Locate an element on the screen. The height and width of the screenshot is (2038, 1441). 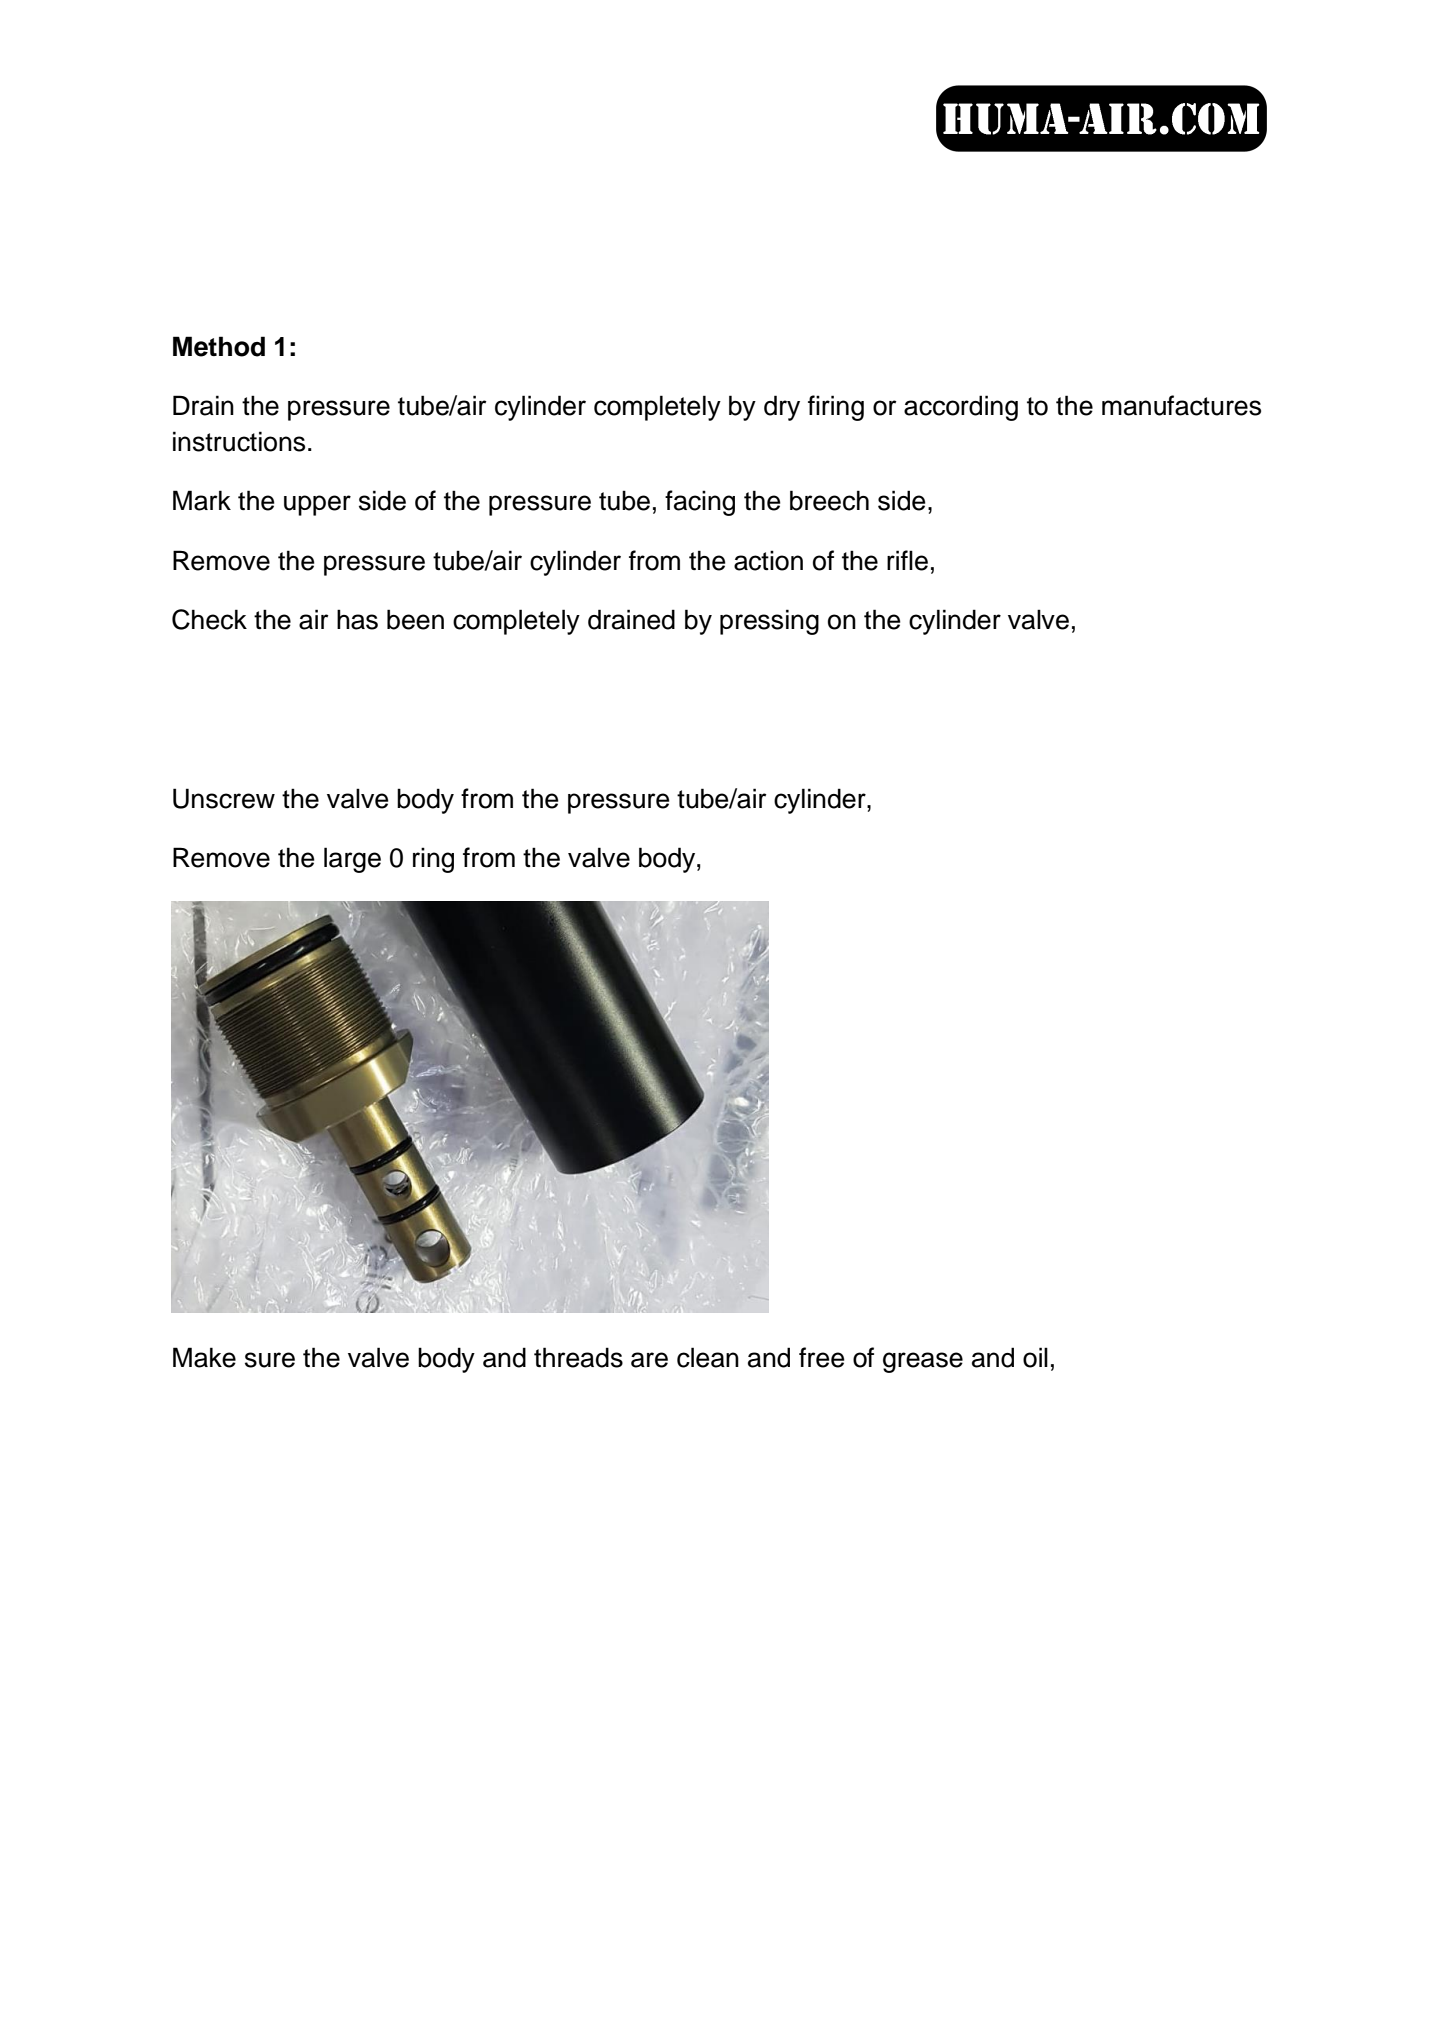
clean is located at coordinates (708, 1357).
